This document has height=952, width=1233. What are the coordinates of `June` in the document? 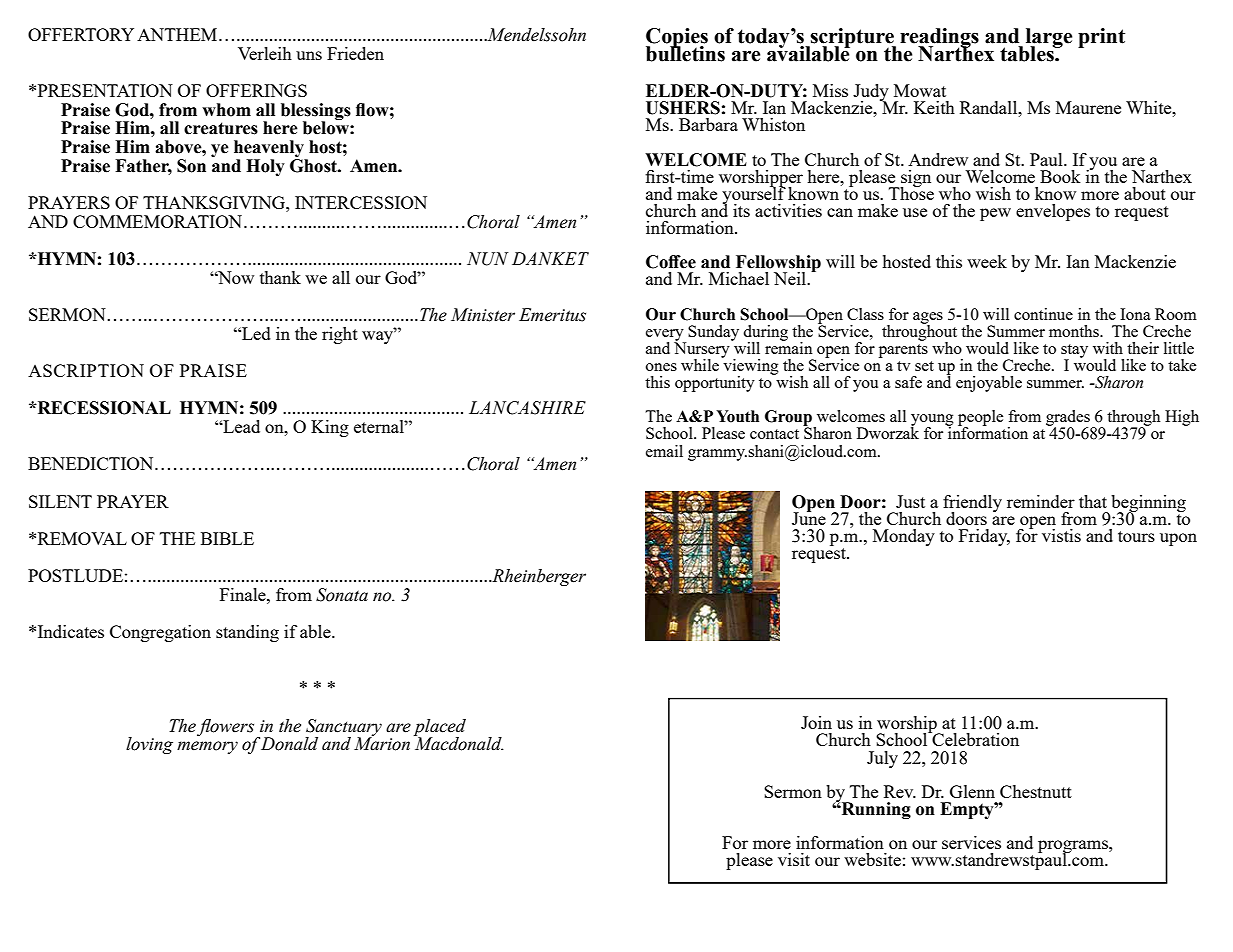 It's located at (809, 517).
